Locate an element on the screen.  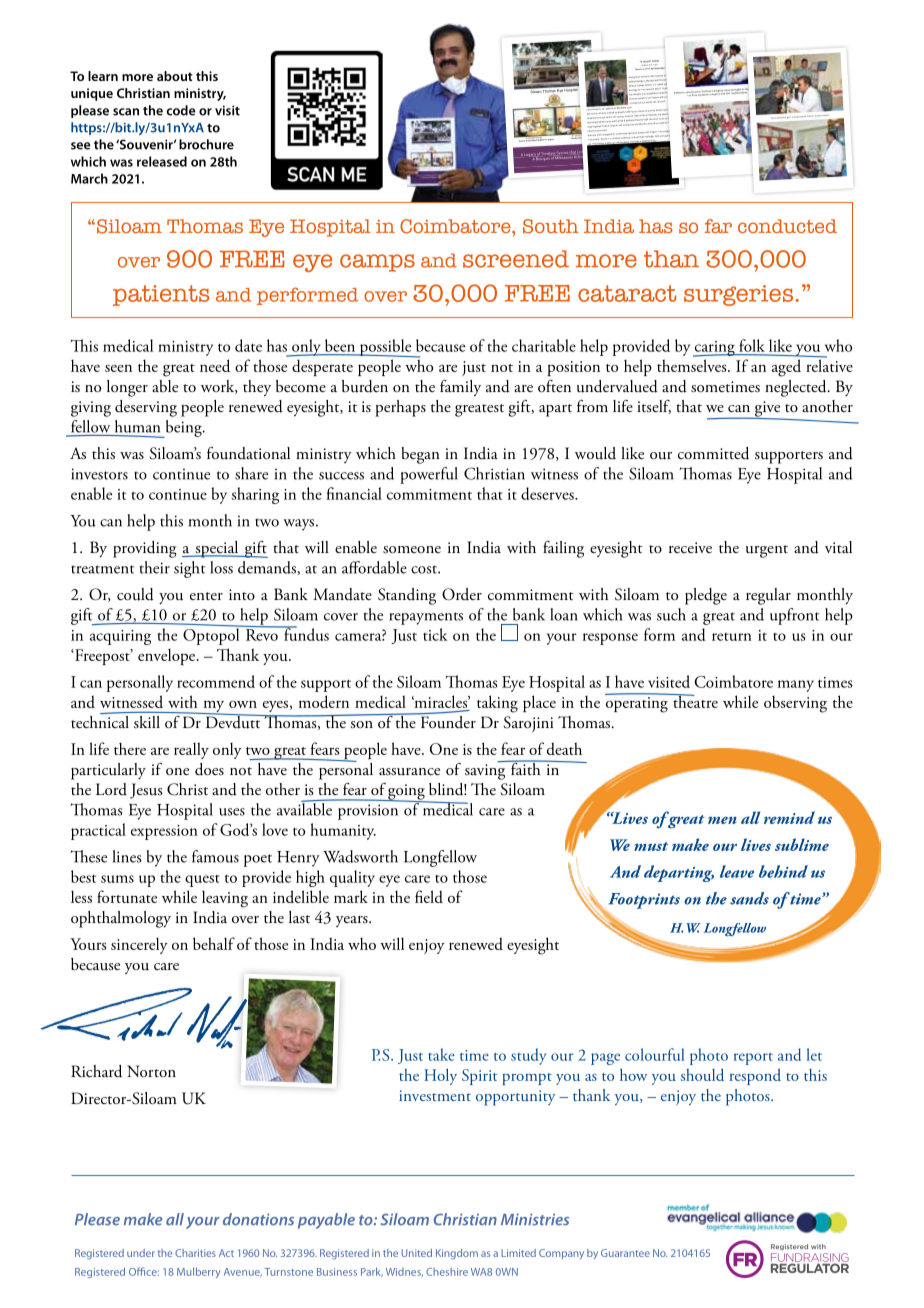
recommend is located at coordinates (216, 681).
